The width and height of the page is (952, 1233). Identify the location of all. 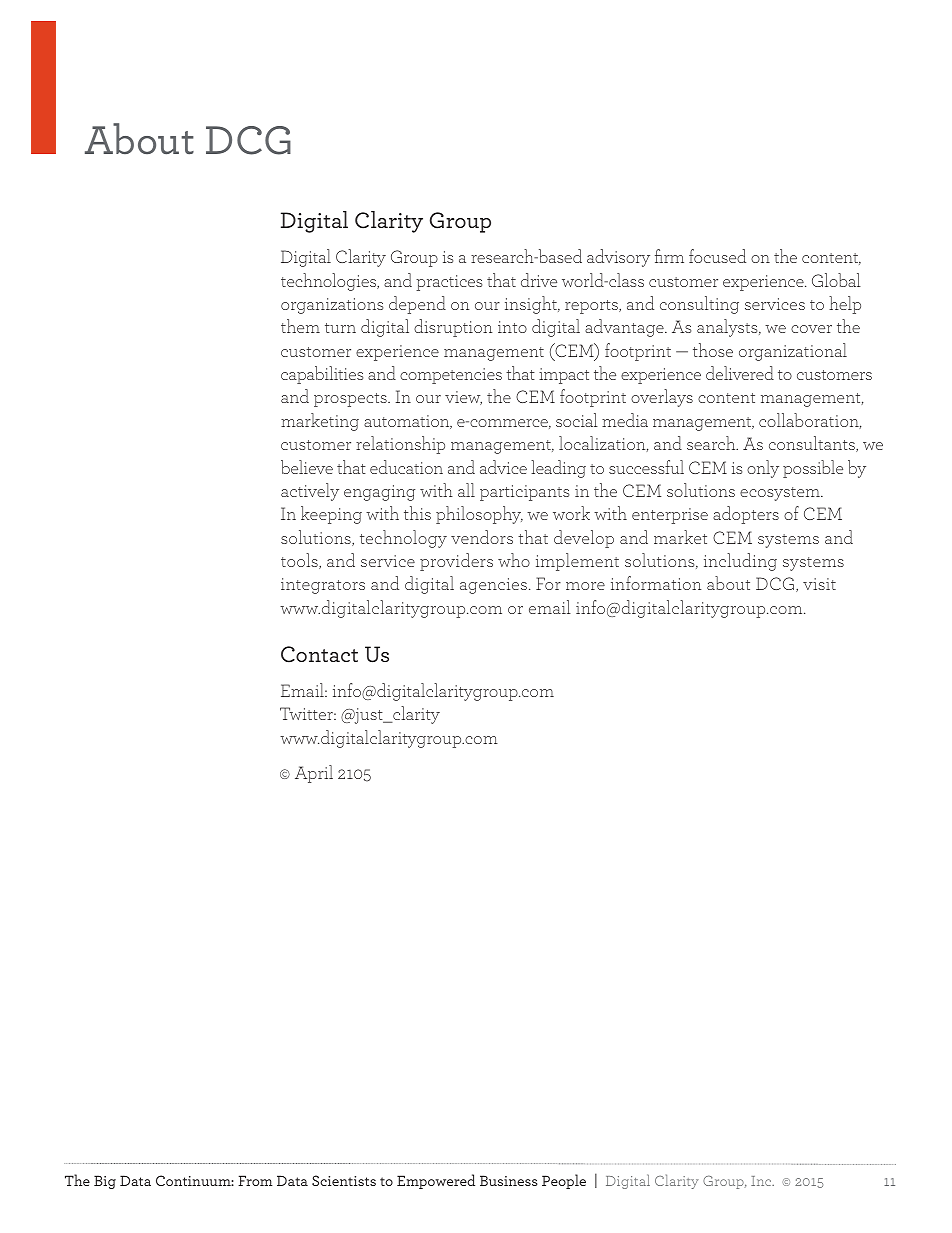
(466, 490).
